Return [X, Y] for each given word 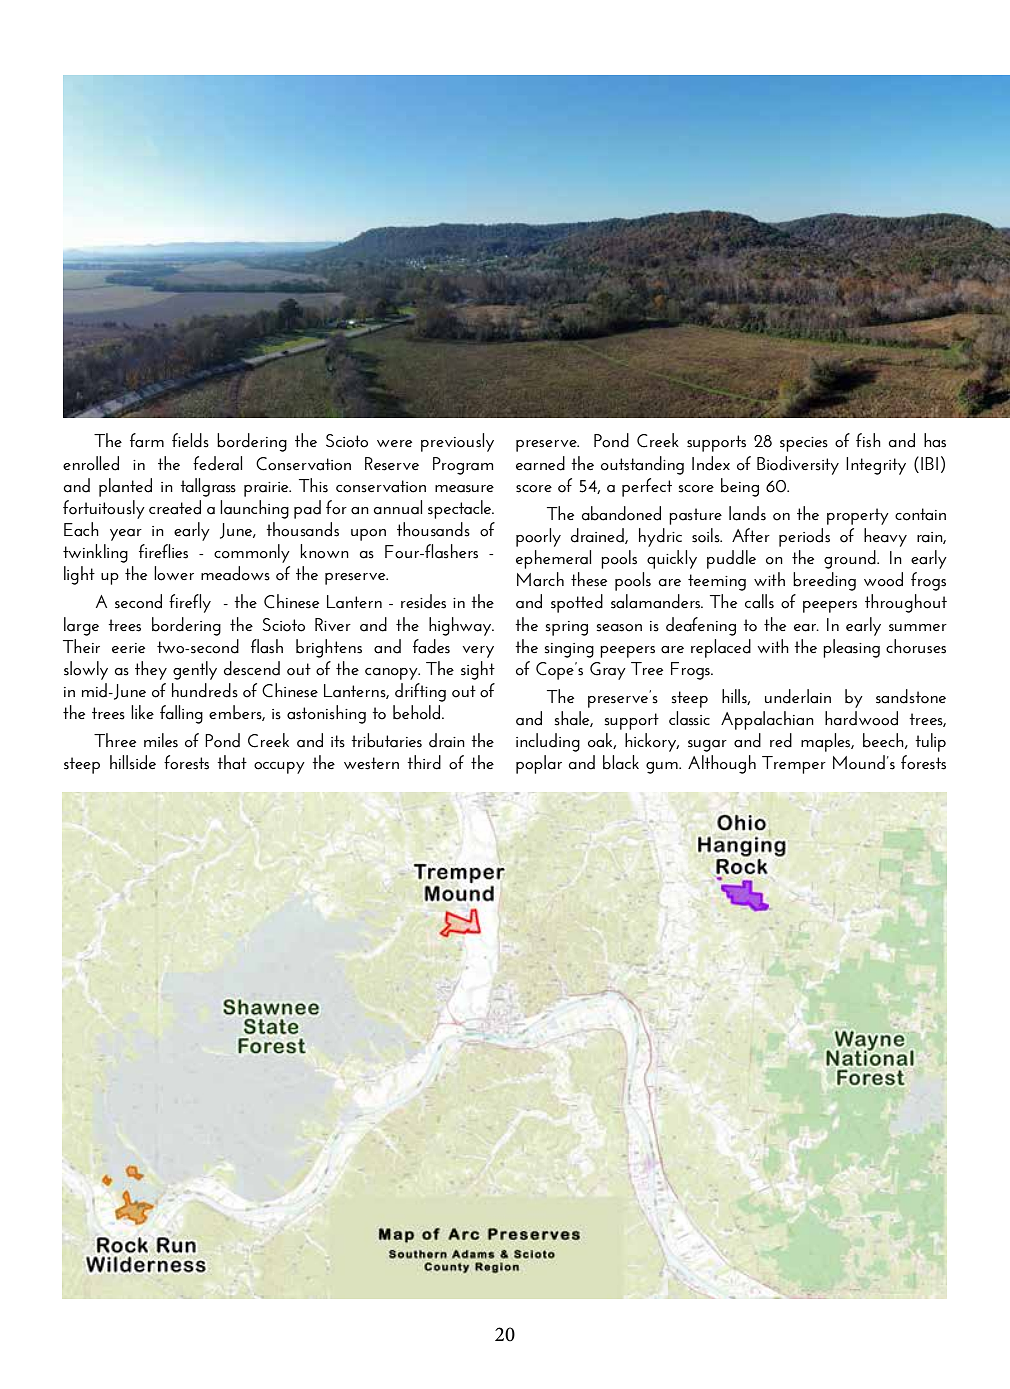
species [804, 444]
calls [759, 601]
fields [190, 440]
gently [195, 670]
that [232, 762]
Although [722, 764]
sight [478, 670]
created [175, 507]
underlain [798, 696]
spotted [577, 603]
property [858, 516]
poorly [538, 537]
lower [174, 573]
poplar [539, 764]
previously [457, 442]
